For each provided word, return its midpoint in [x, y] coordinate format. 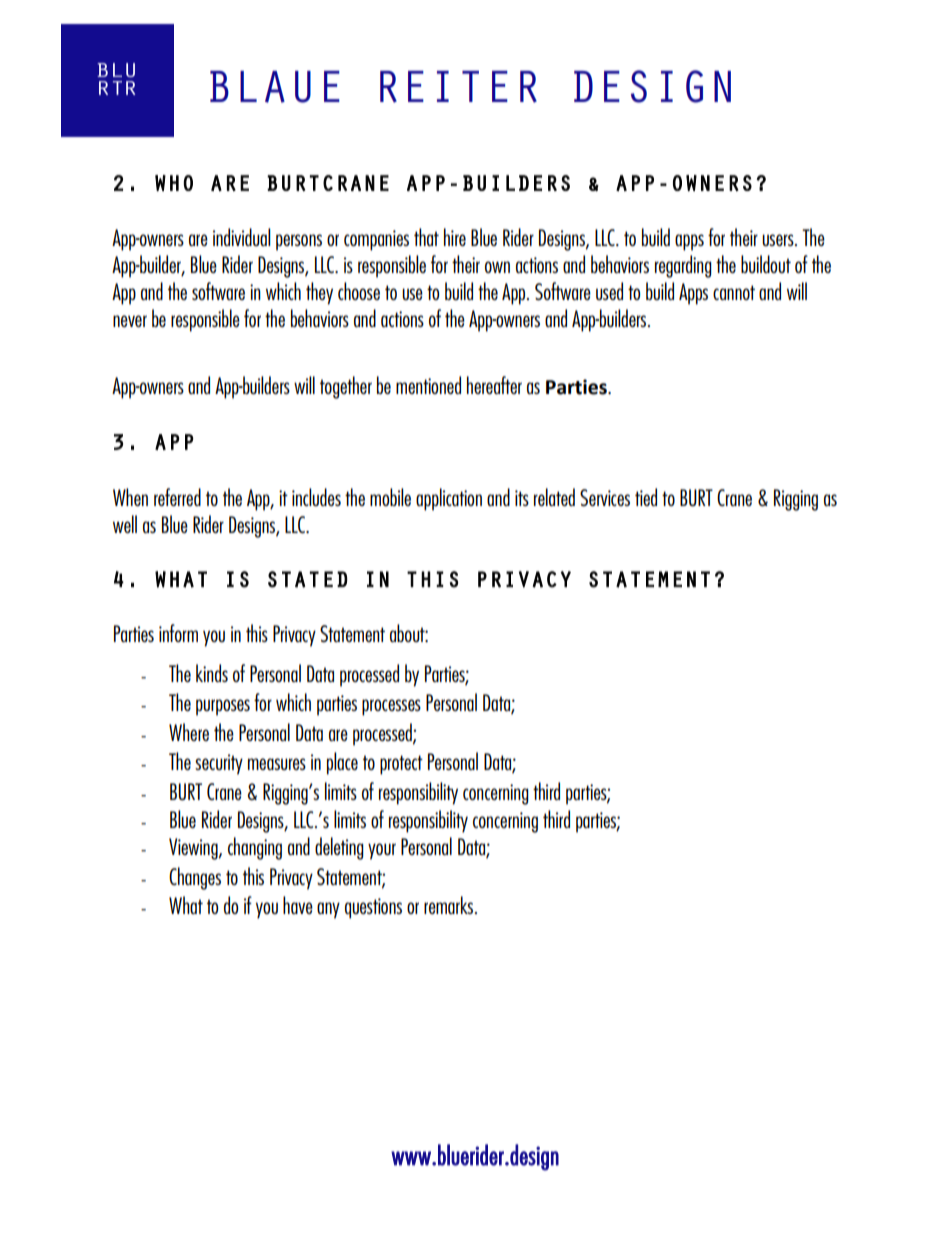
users [779, 240]
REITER [458, 87]
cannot [734, 292]
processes [391, 707]
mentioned [428, 385]
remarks [450, 905]
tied [646, 497]
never [130, 321]
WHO [174, 183]
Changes [195, 878]
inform [178, 633]
